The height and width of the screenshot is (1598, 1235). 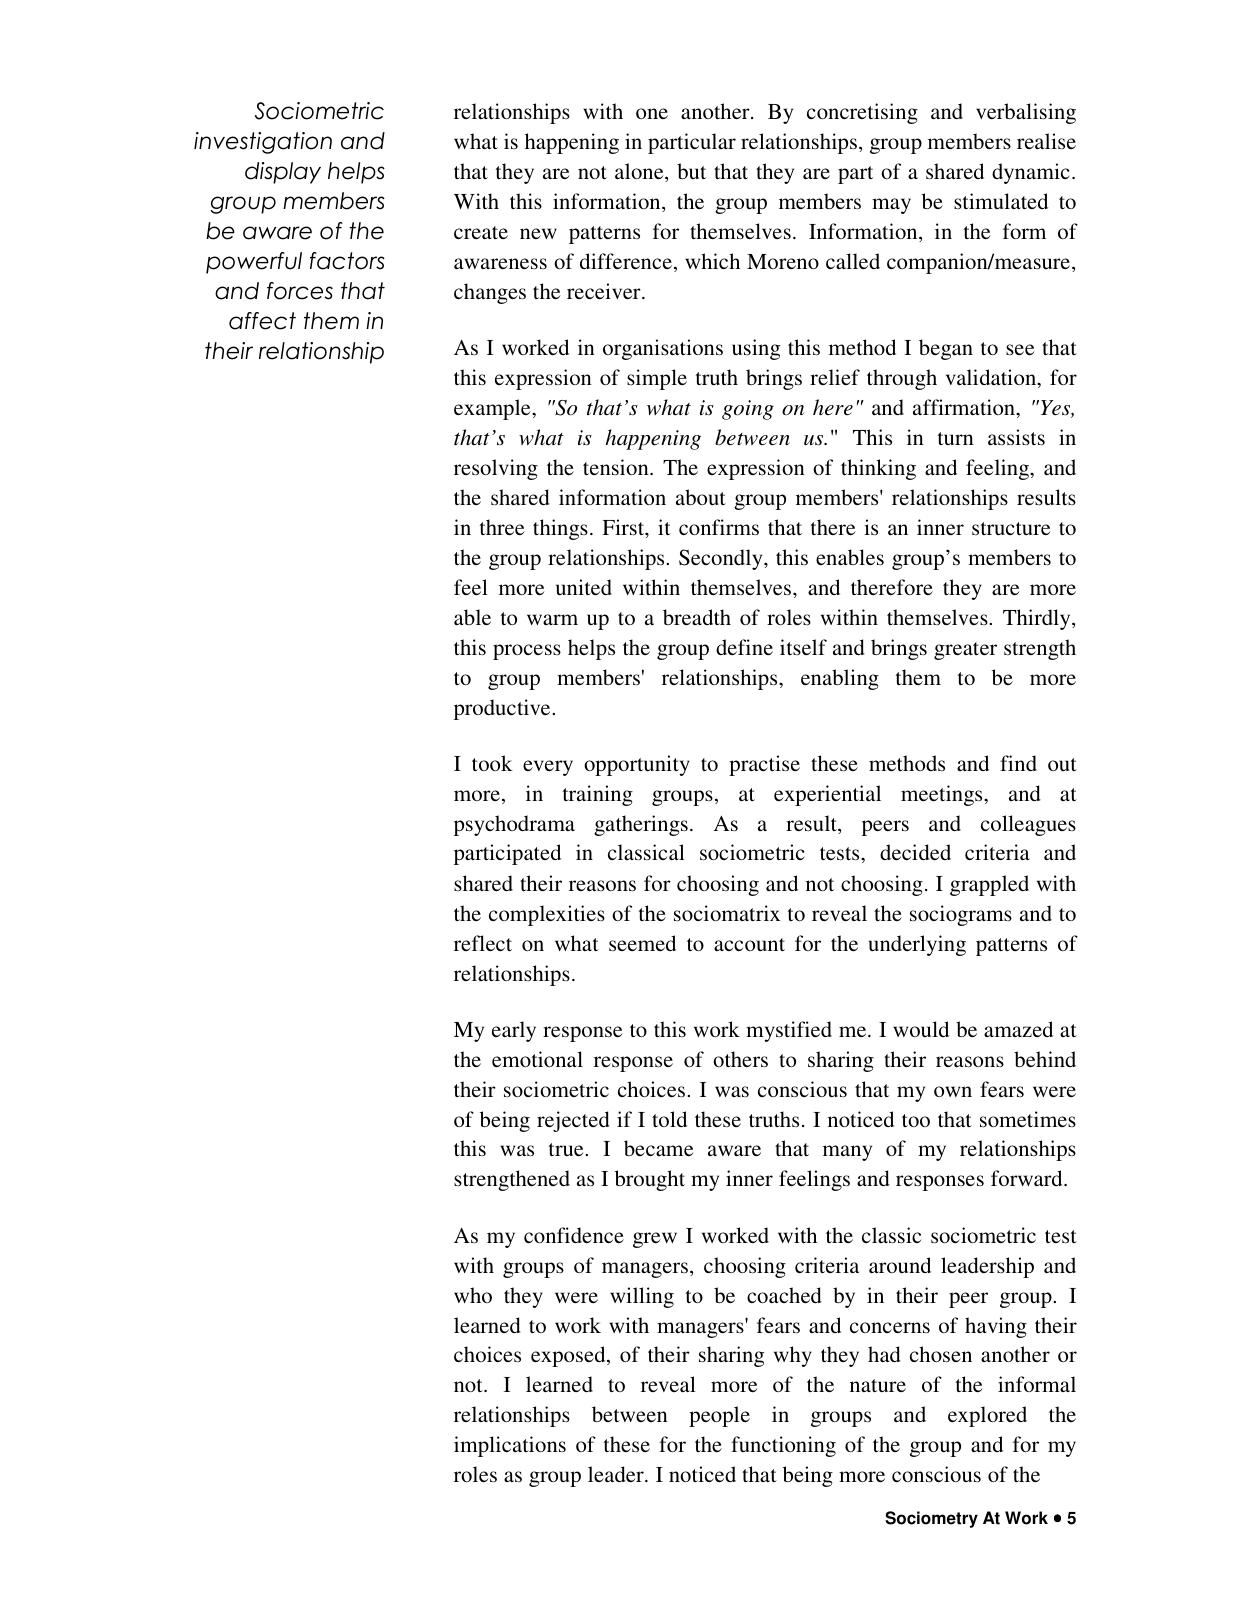 I want to click on explored, so click(x=987, y=1416).
